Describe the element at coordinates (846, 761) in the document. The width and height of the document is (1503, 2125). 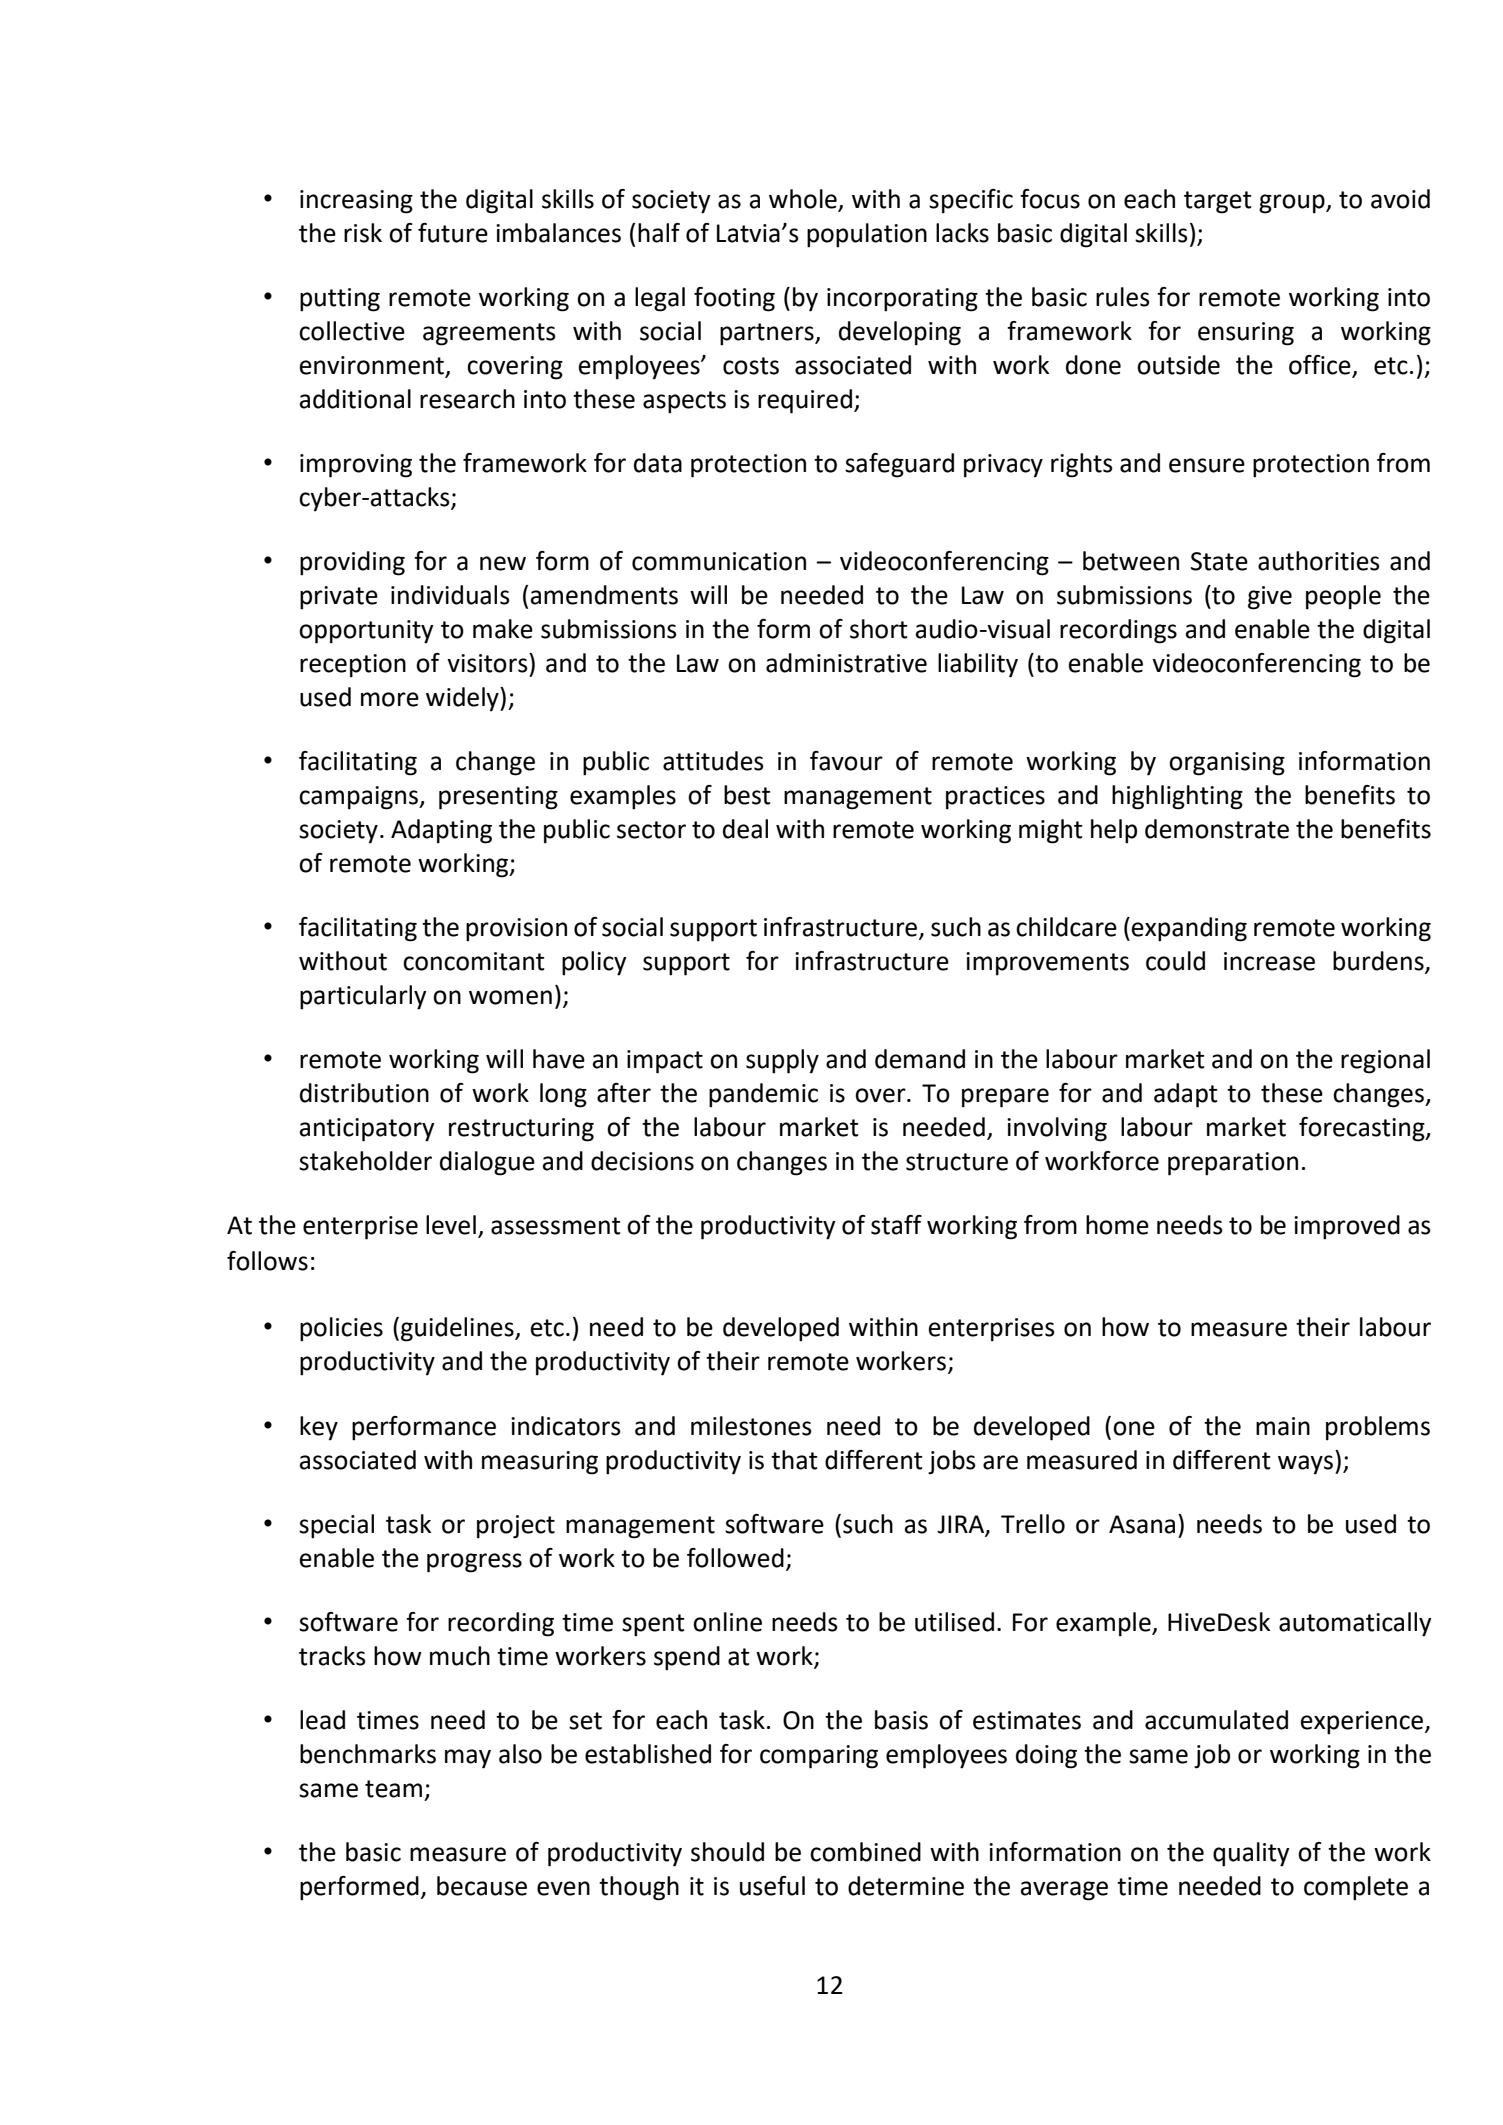
I see `favour` at that location.
